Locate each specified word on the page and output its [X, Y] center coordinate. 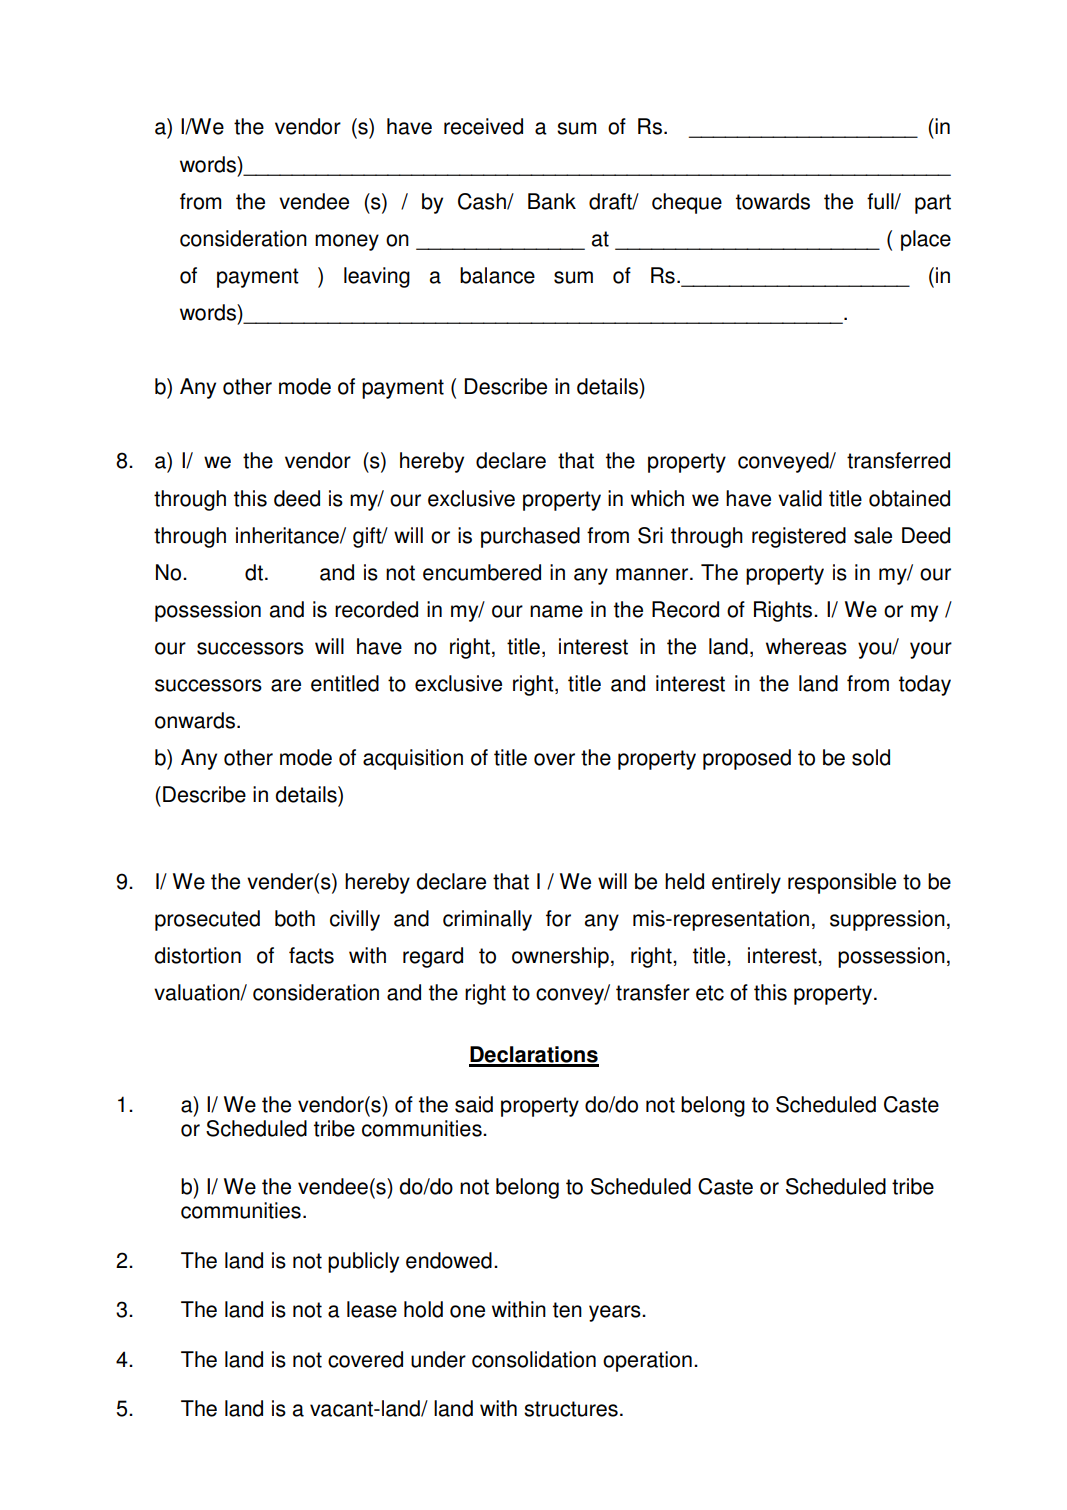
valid [800, 498]
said [474, 1104]
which [657, 498]
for [558, 918]
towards [773, 201]
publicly [363, 1262]
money [347, 242]
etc [710, 993]
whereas [806, 646]
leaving [377, 277]
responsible [842, 883]
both [295, 918]
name [556, 611]
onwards [195, 720]
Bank [552, 201]
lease [372, 1309]
